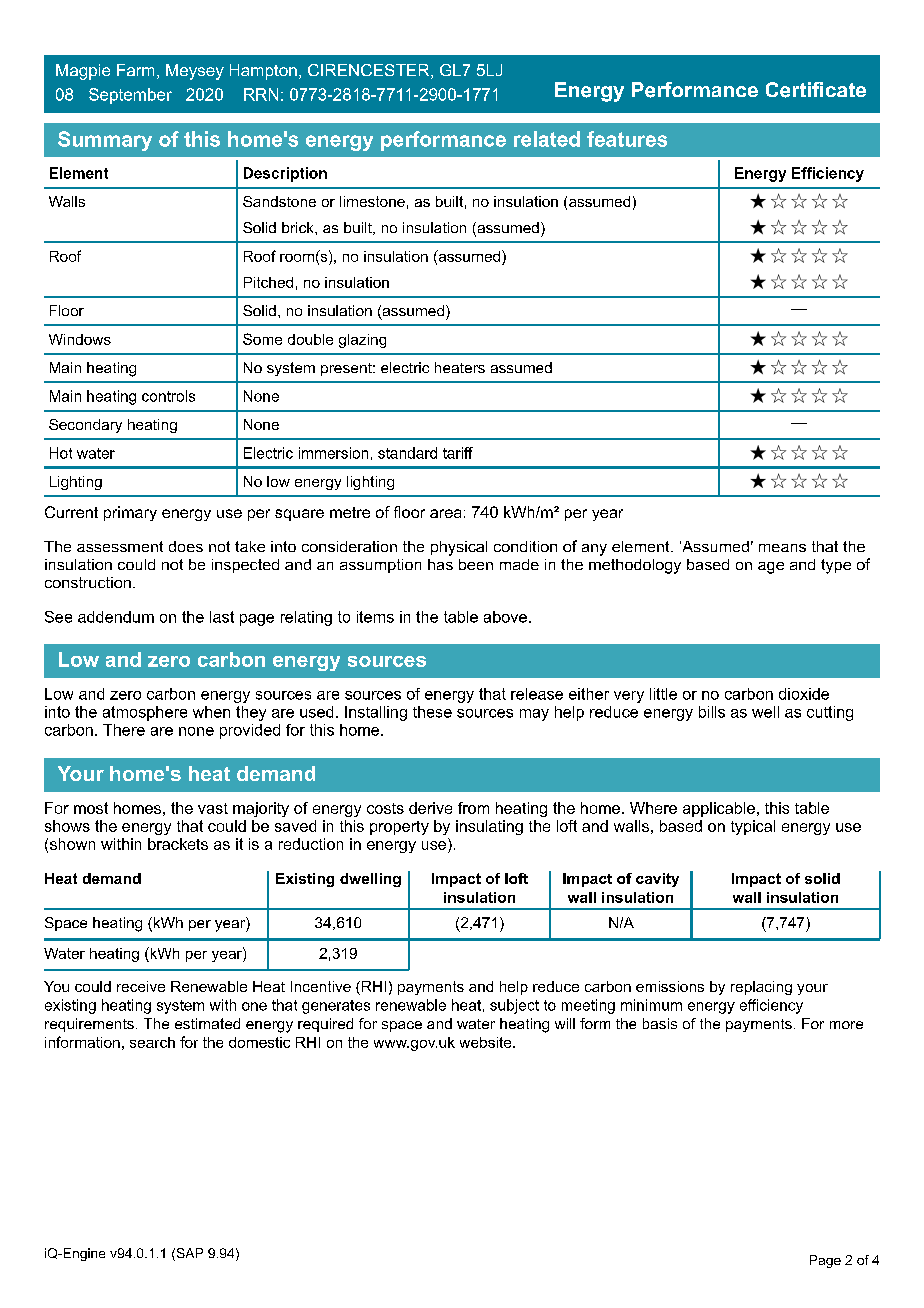 The image size is (924, 1308). I want to click on these, so click(432, 712).
